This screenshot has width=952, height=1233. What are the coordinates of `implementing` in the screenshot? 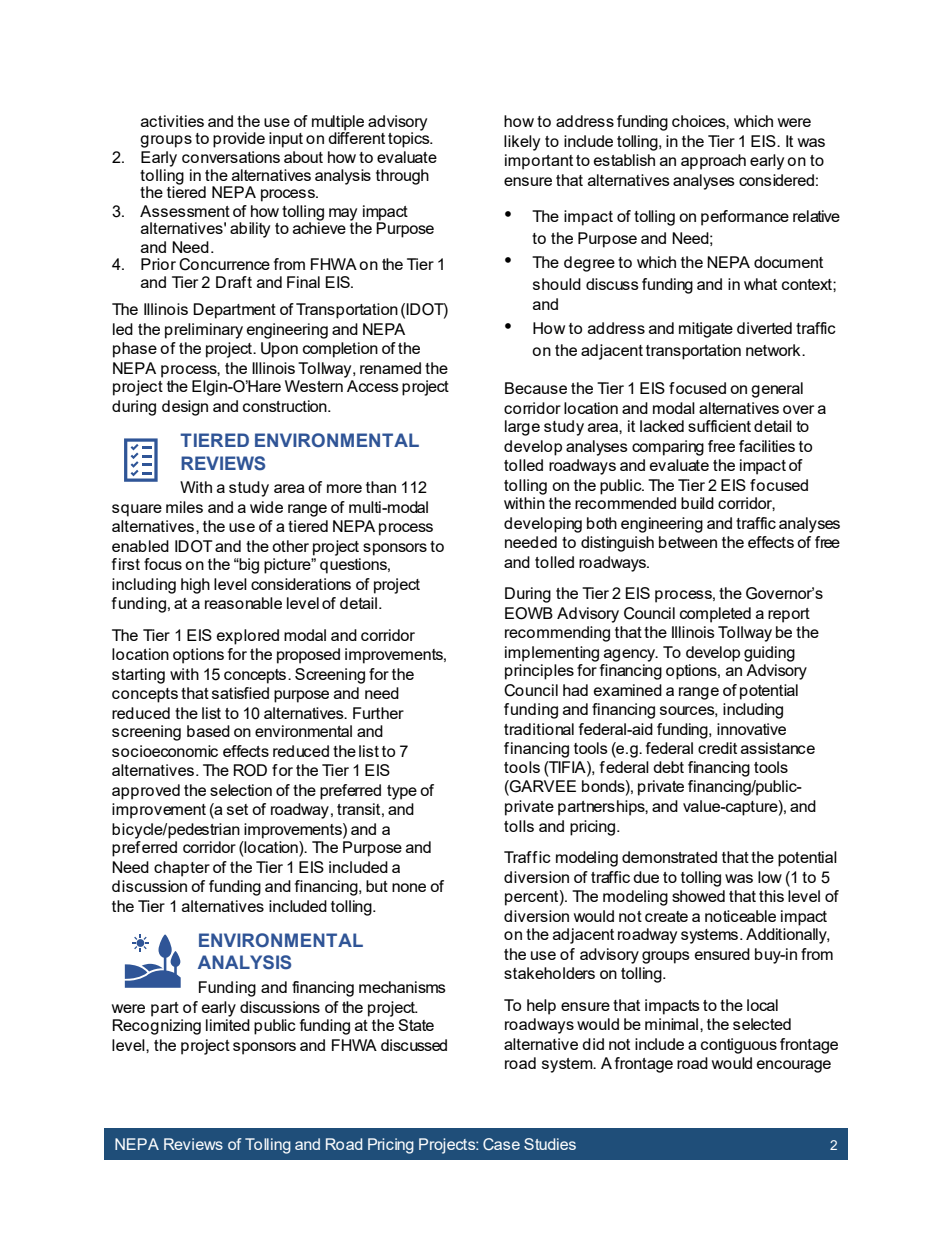 It's located at (552, 654).
